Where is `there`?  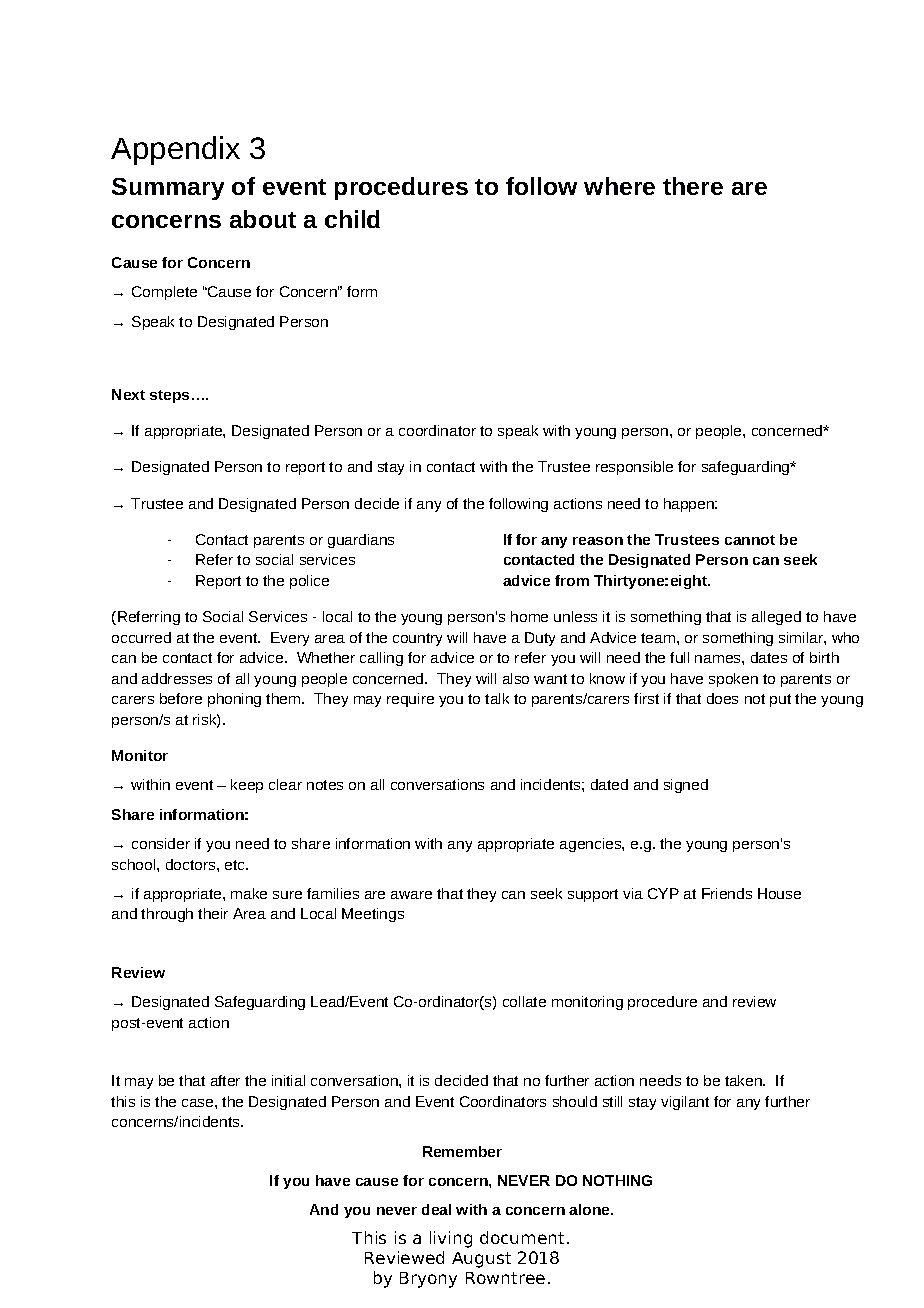
there is located at coordinates (693, 186).
